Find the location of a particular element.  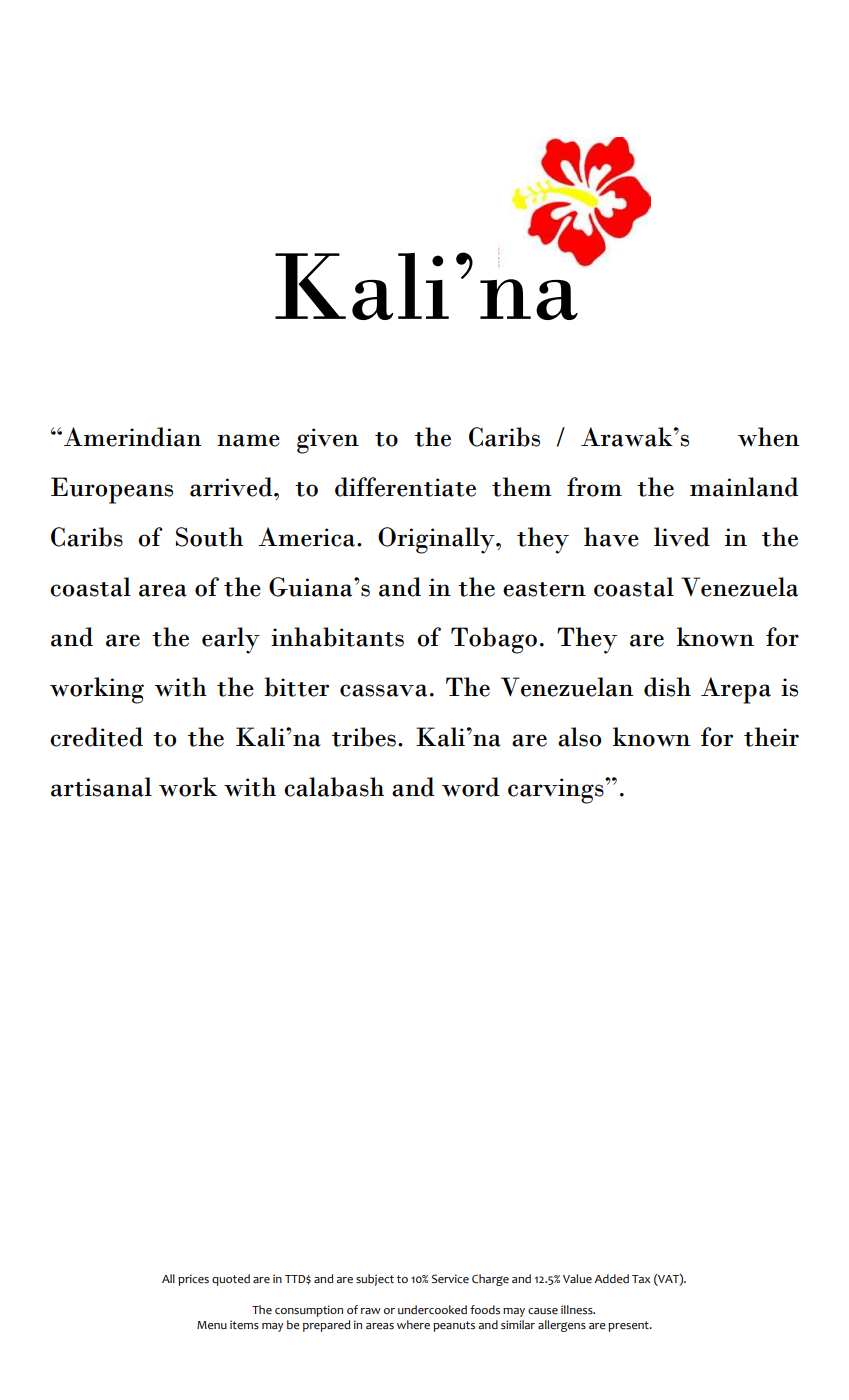

carvings is located at coordinates (557, 791).
